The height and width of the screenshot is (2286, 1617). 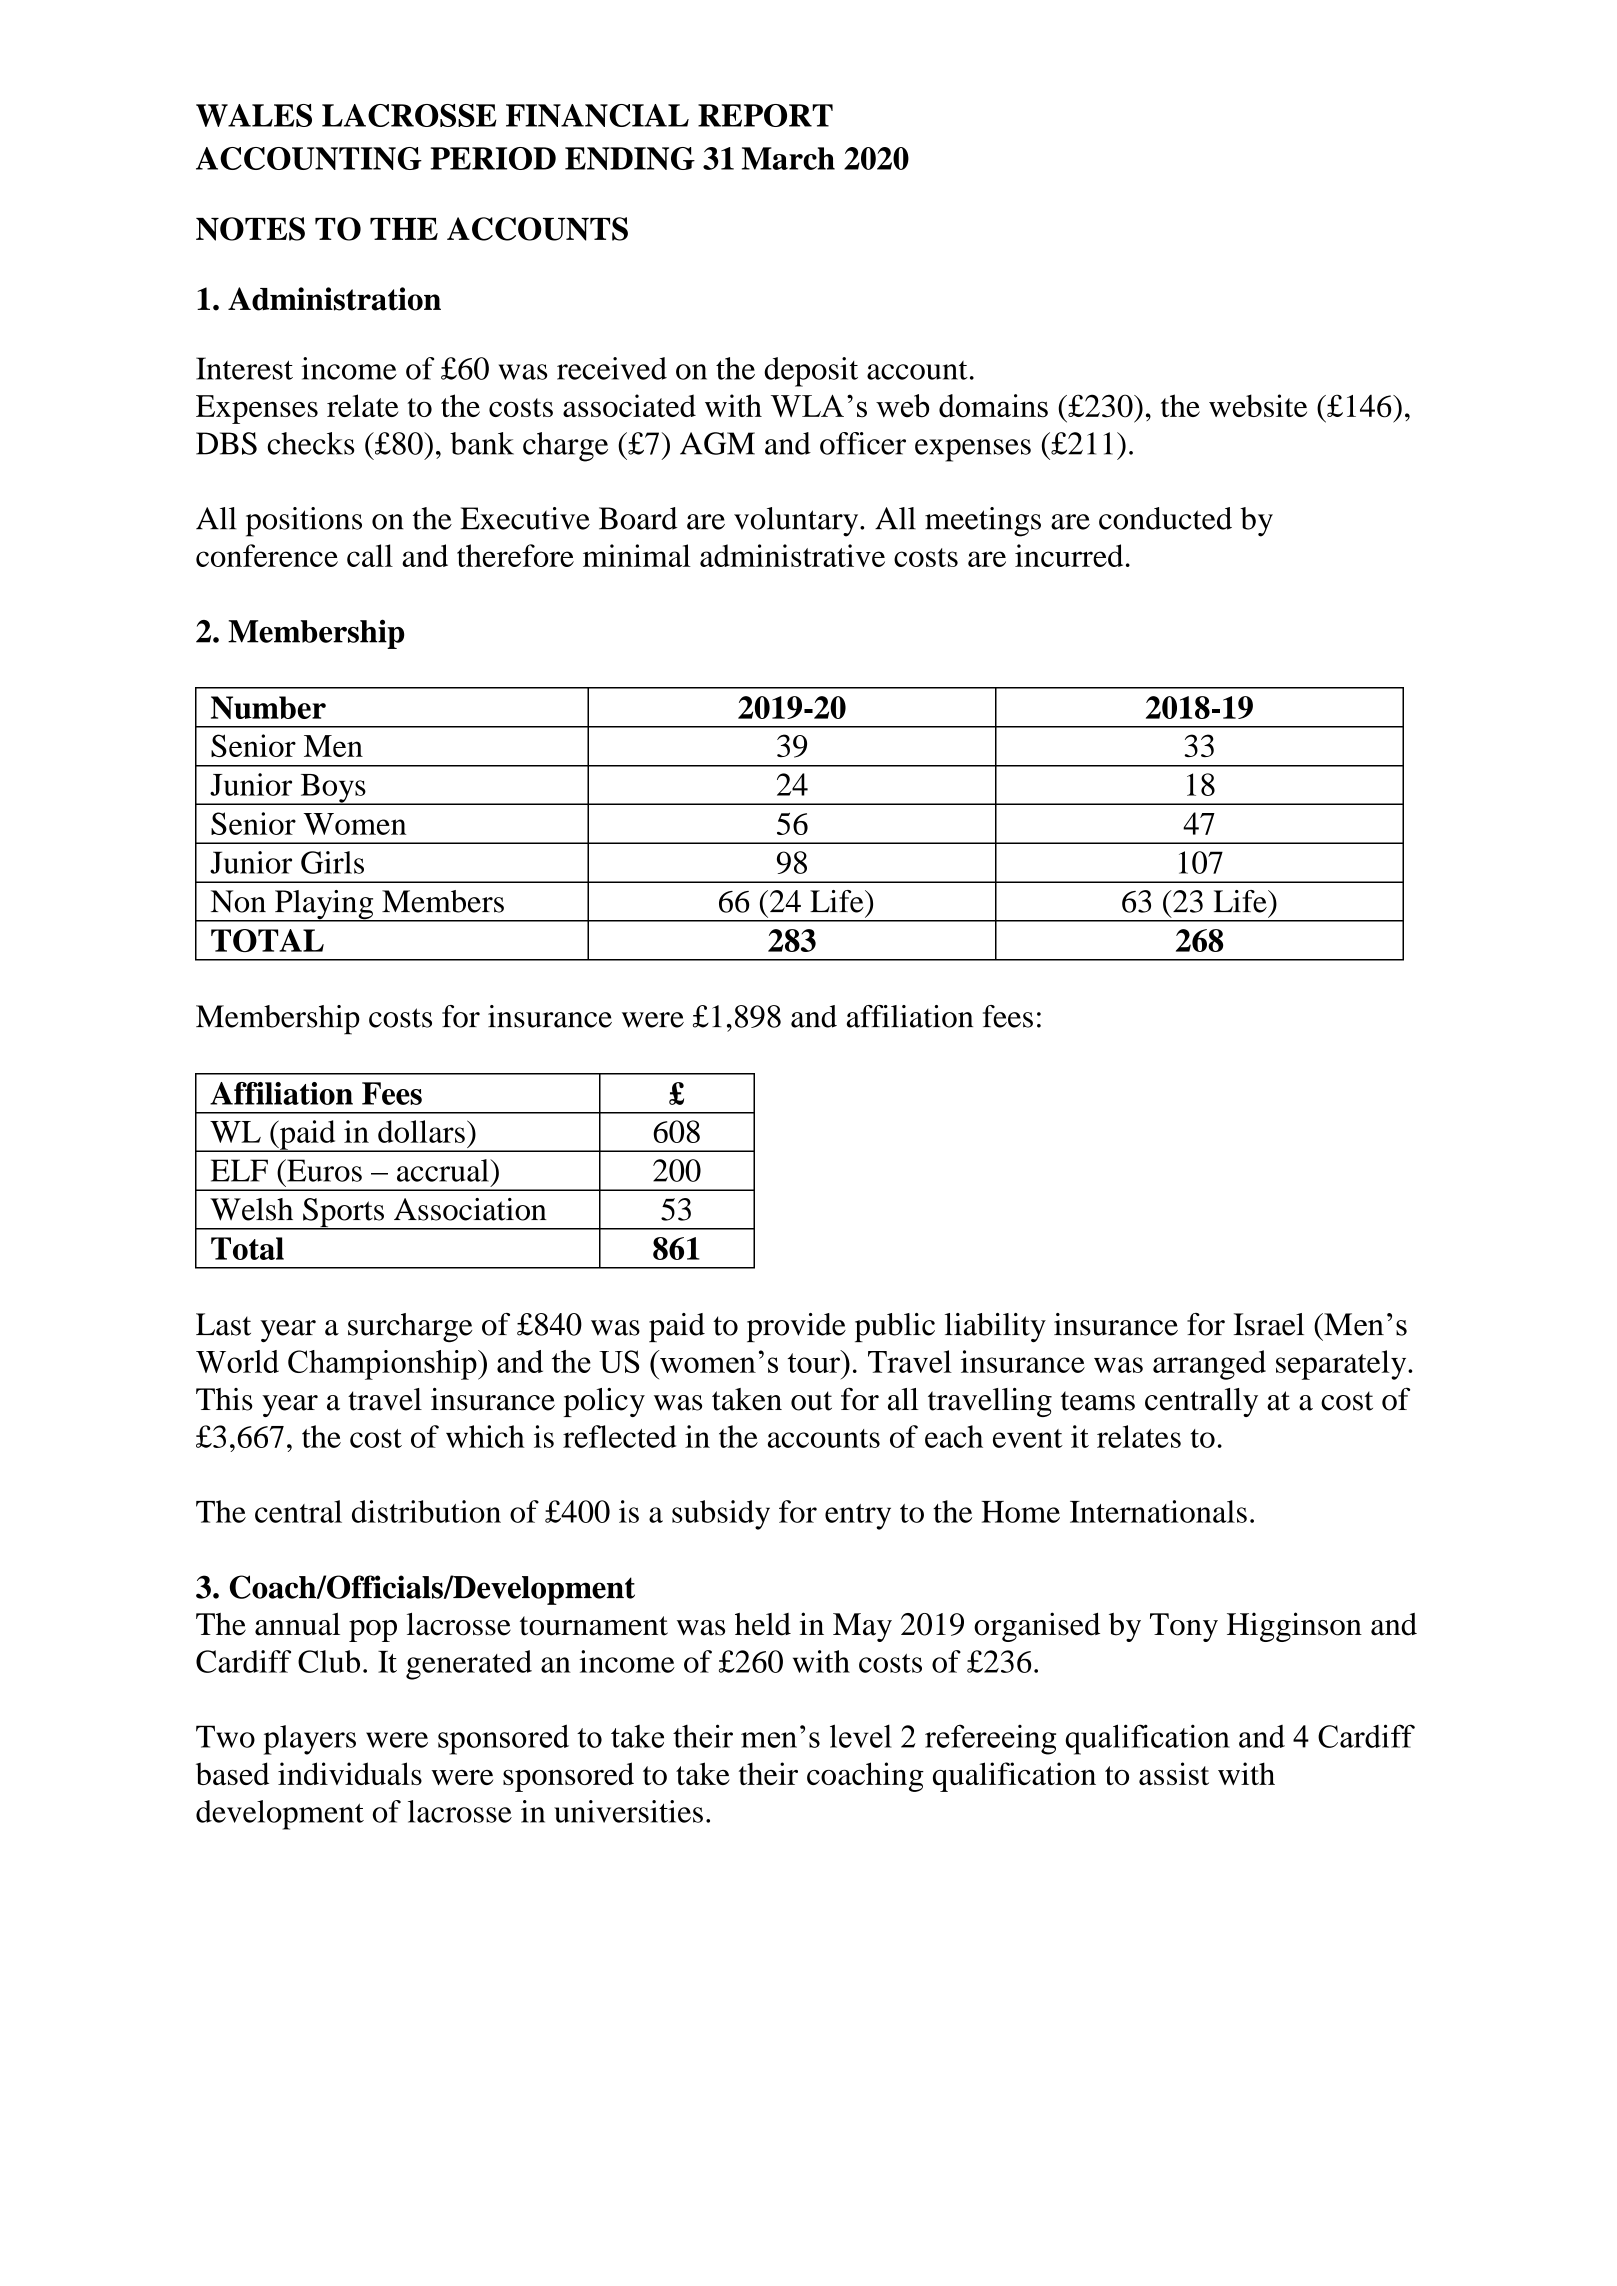 I want to click on administrative, so click(x=792, y=555).
